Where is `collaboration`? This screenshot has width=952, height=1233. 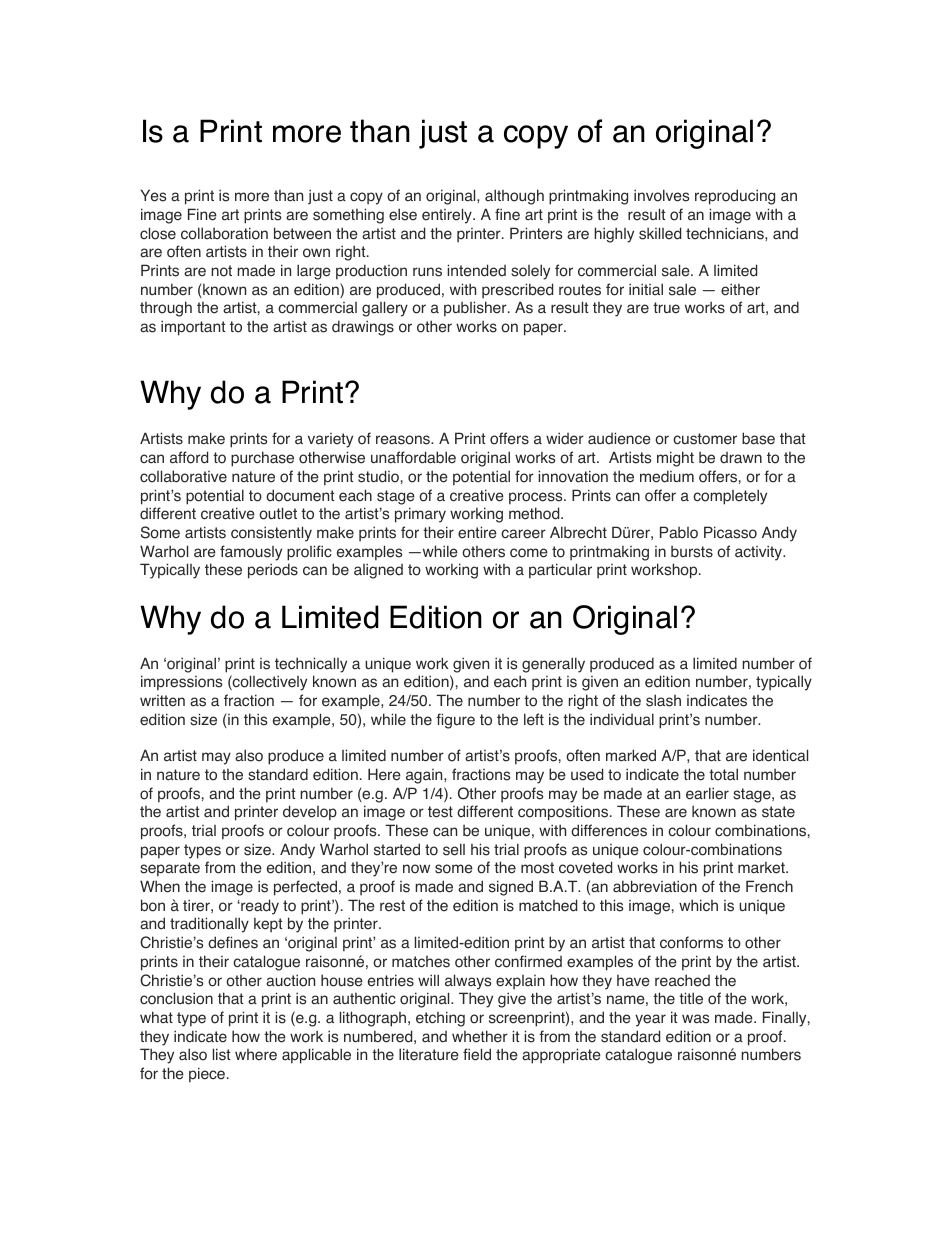
collaboration is located at coordinates (224, 233).
